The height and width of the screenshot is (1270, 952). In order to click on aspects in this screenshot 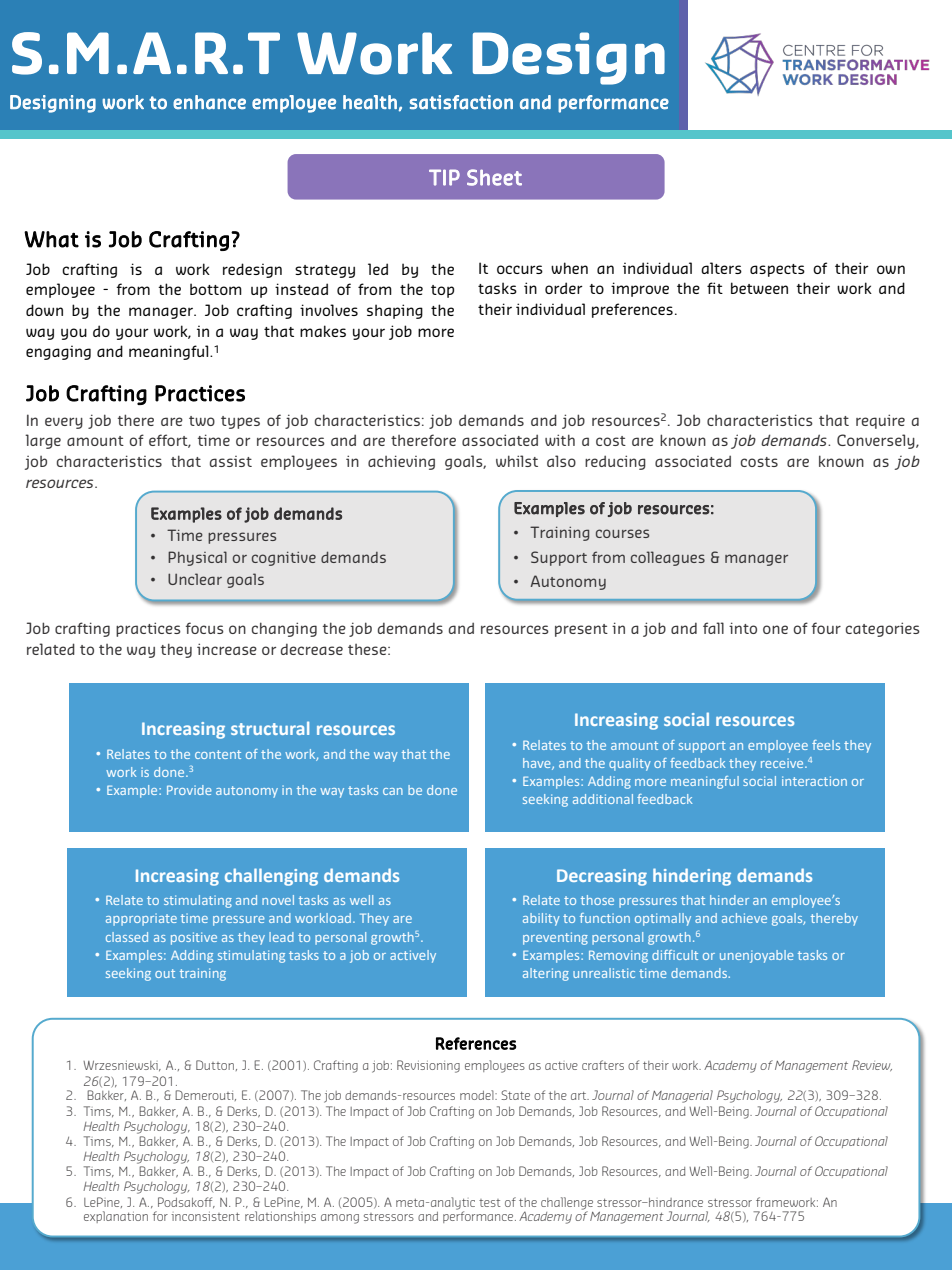, I will do `click(777, 270)`.
